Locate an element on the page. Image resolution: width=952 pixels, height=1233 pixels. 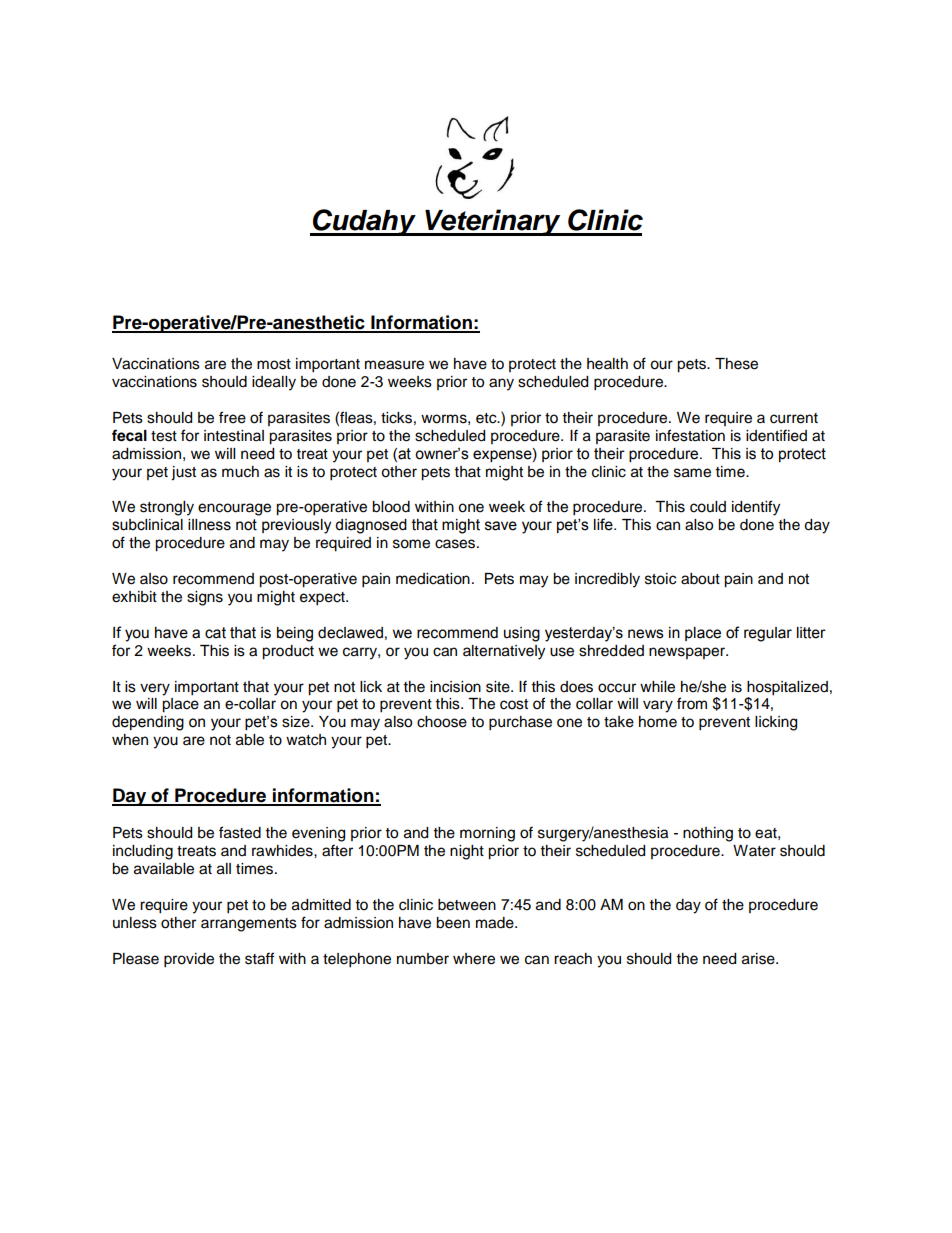
ideally is located at coordinates (274, 383).
